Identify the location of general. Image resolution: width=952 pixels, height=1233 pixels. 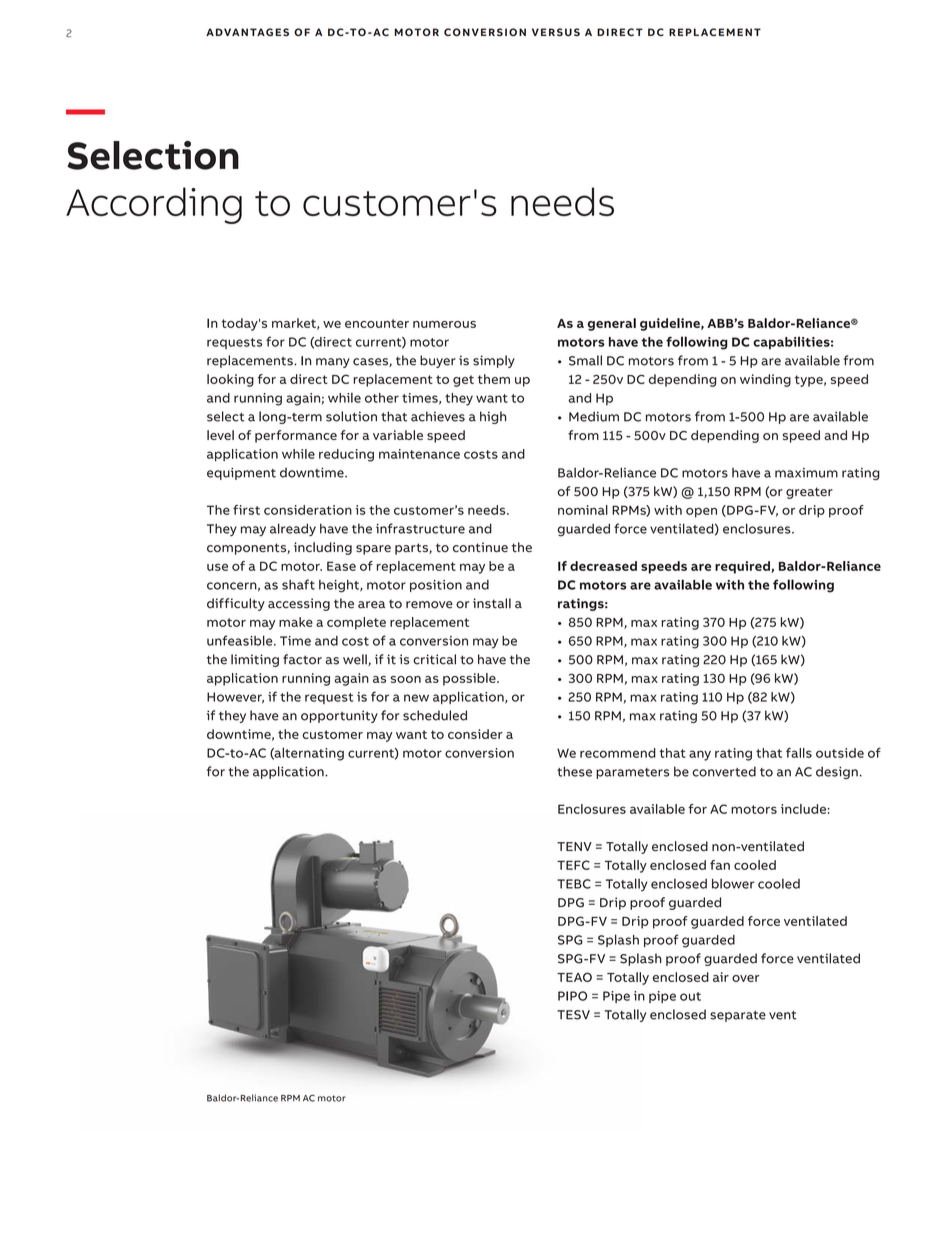
(611, 324).
